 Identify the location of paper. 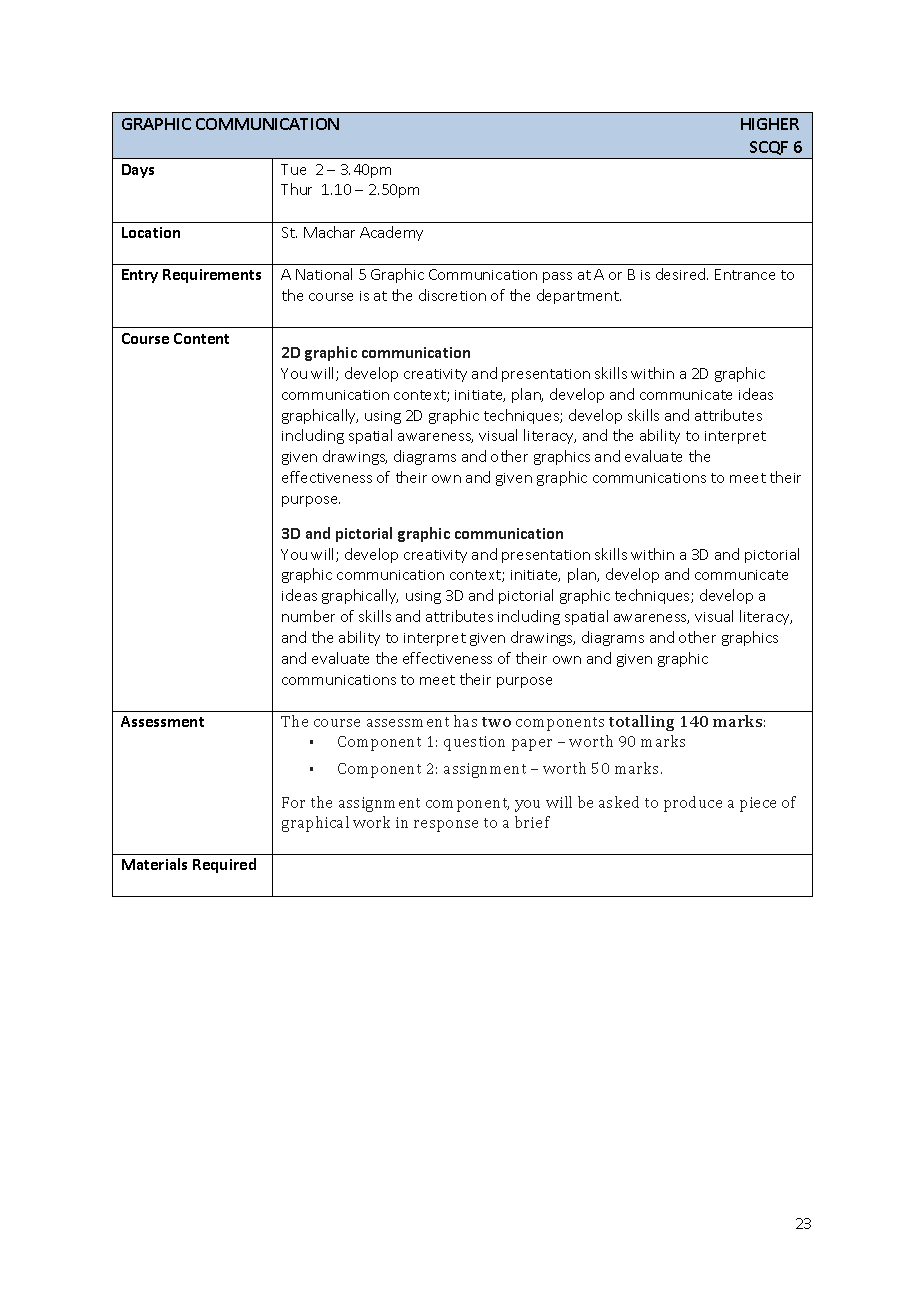
(532, 745).
